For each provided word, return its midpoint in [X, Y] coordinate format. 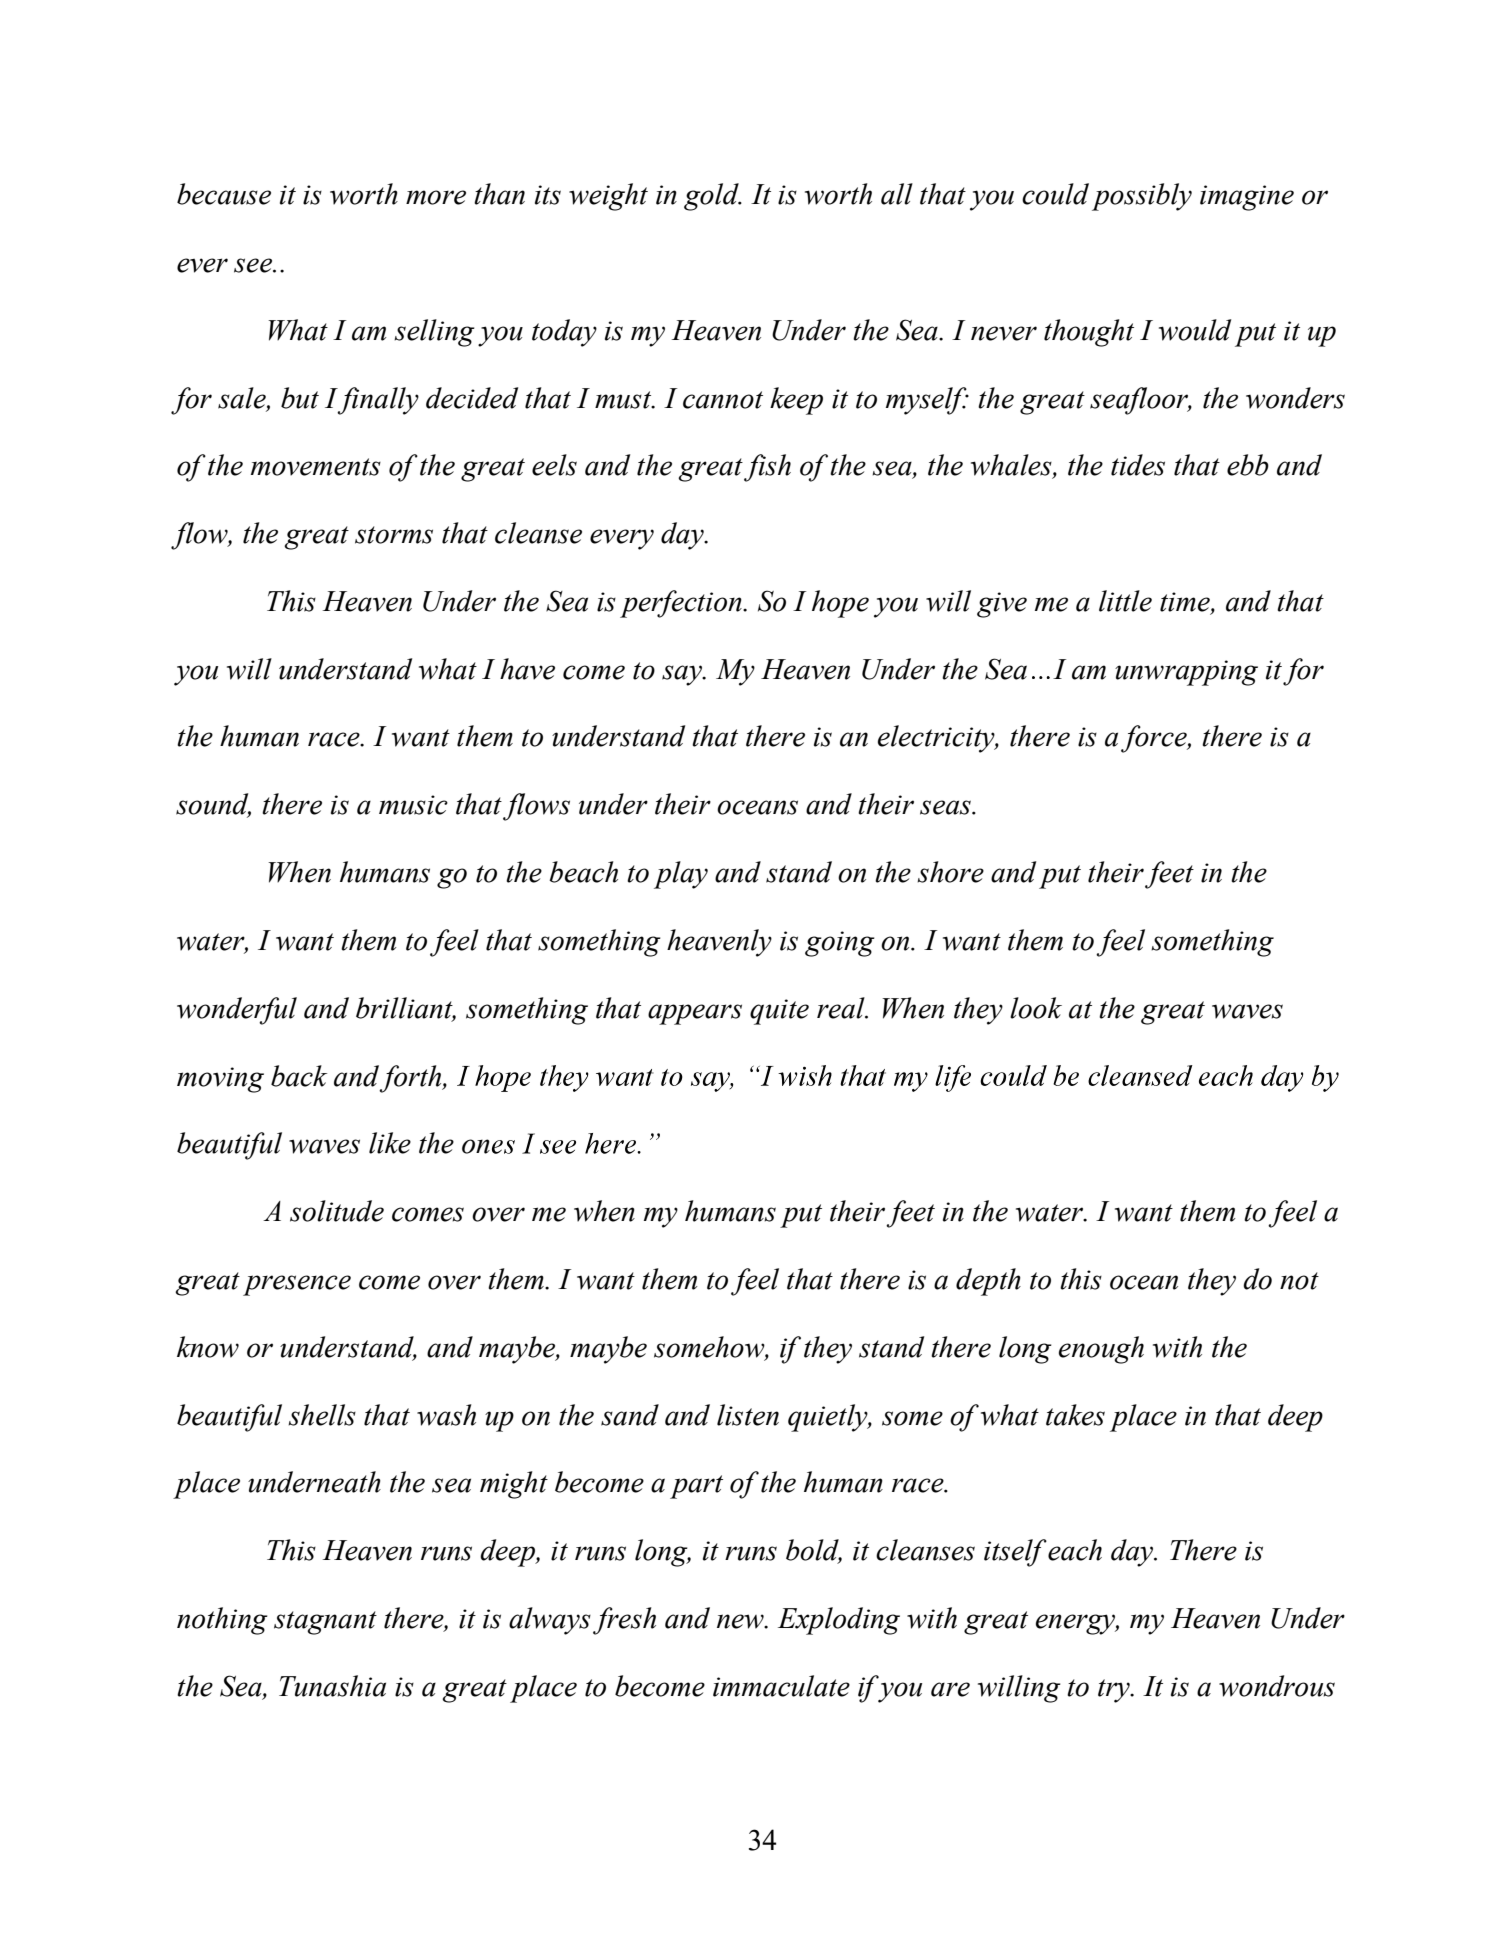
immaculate [781, 1686]
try [1115, 1691]
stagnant [325, 1623]
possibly [1142, 197]
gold [712, 197]
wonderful [237, 1011]
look [1036, 1008]
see [254, 265]
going [840, 944]
